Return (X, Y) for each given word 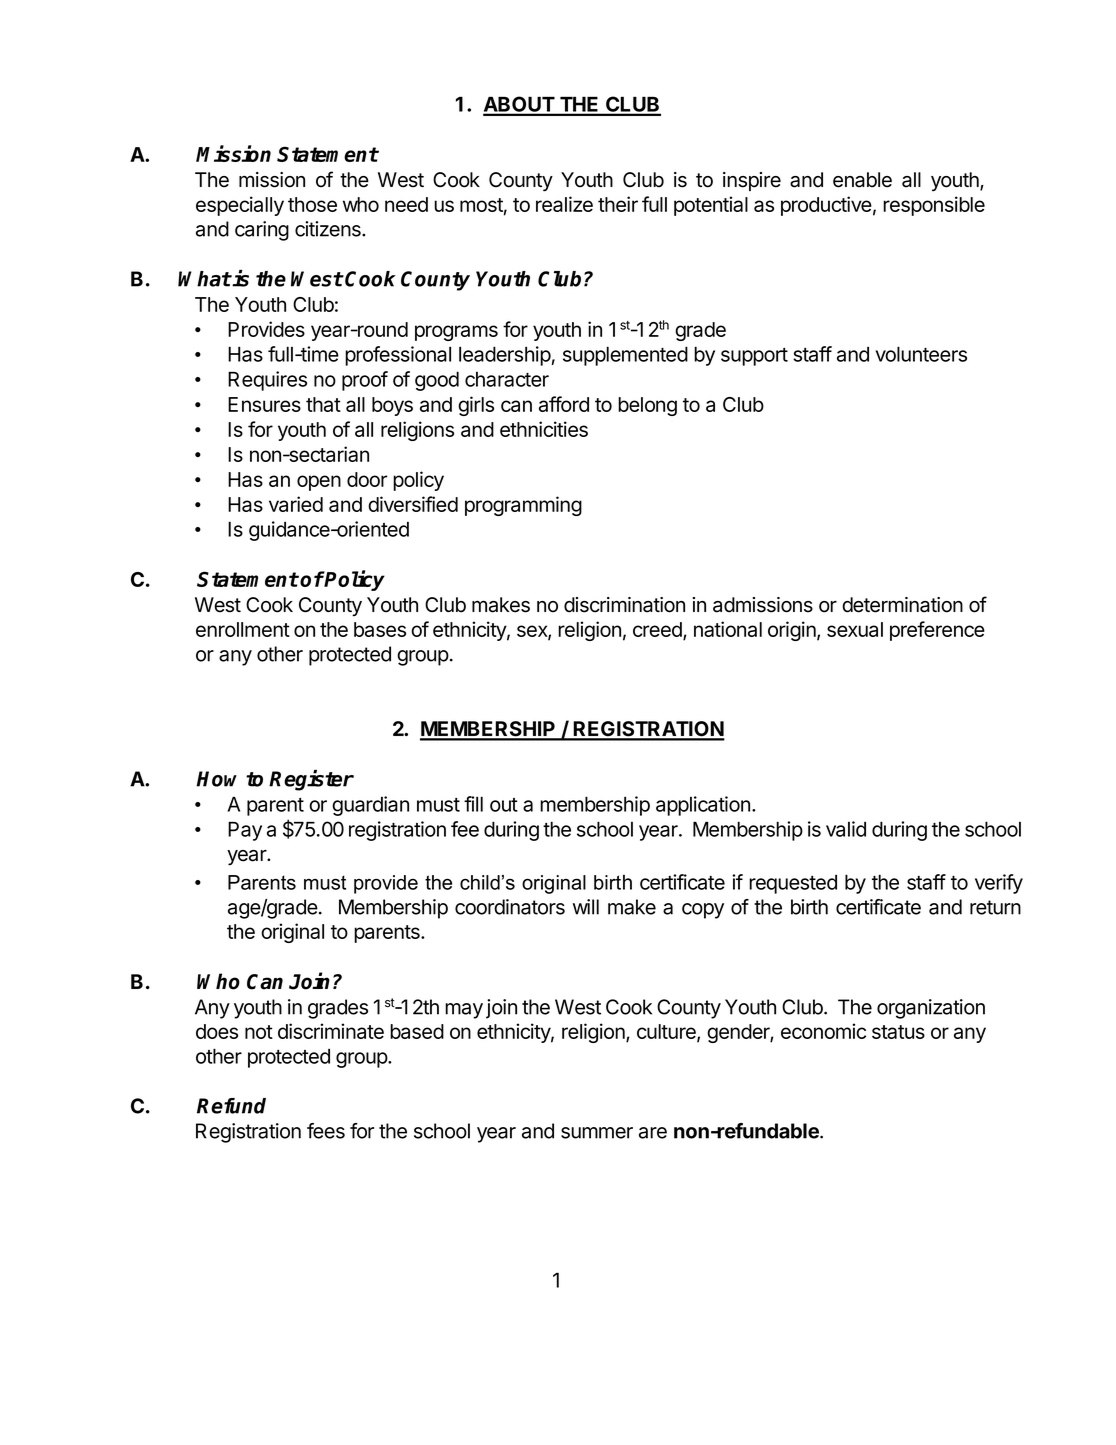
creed (658, 631)
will (586, 907)
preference (937, 631)
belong (647, 406)
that (323, 404)
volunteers (921, 354)
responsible (934, 206)
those (312, 204)
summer (597, 1133)
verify (999, 884)
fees (326, 1131)
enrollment (243, 629)
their (618, 204)
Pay (245, 831)
